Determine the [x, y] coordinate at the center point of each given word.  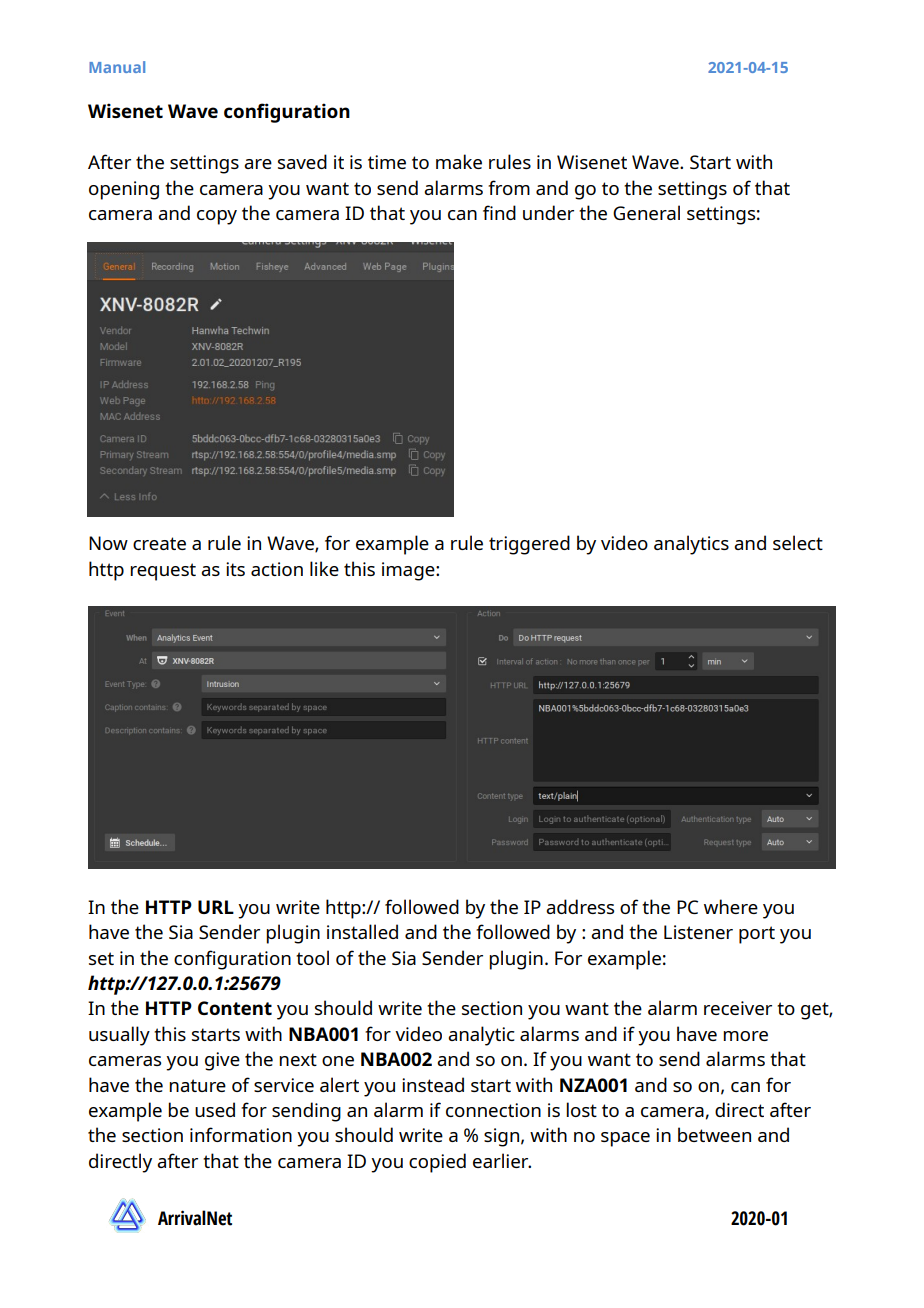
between [714, 1134]
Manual [117, 67]
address [580, 906]
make [459, 161]
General [646, 212]
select [798, 542]
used [215, 1109]
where [731, 906]
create [159, 543]
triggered [529, 545]
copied [437, 1163]
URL [216, 907]
